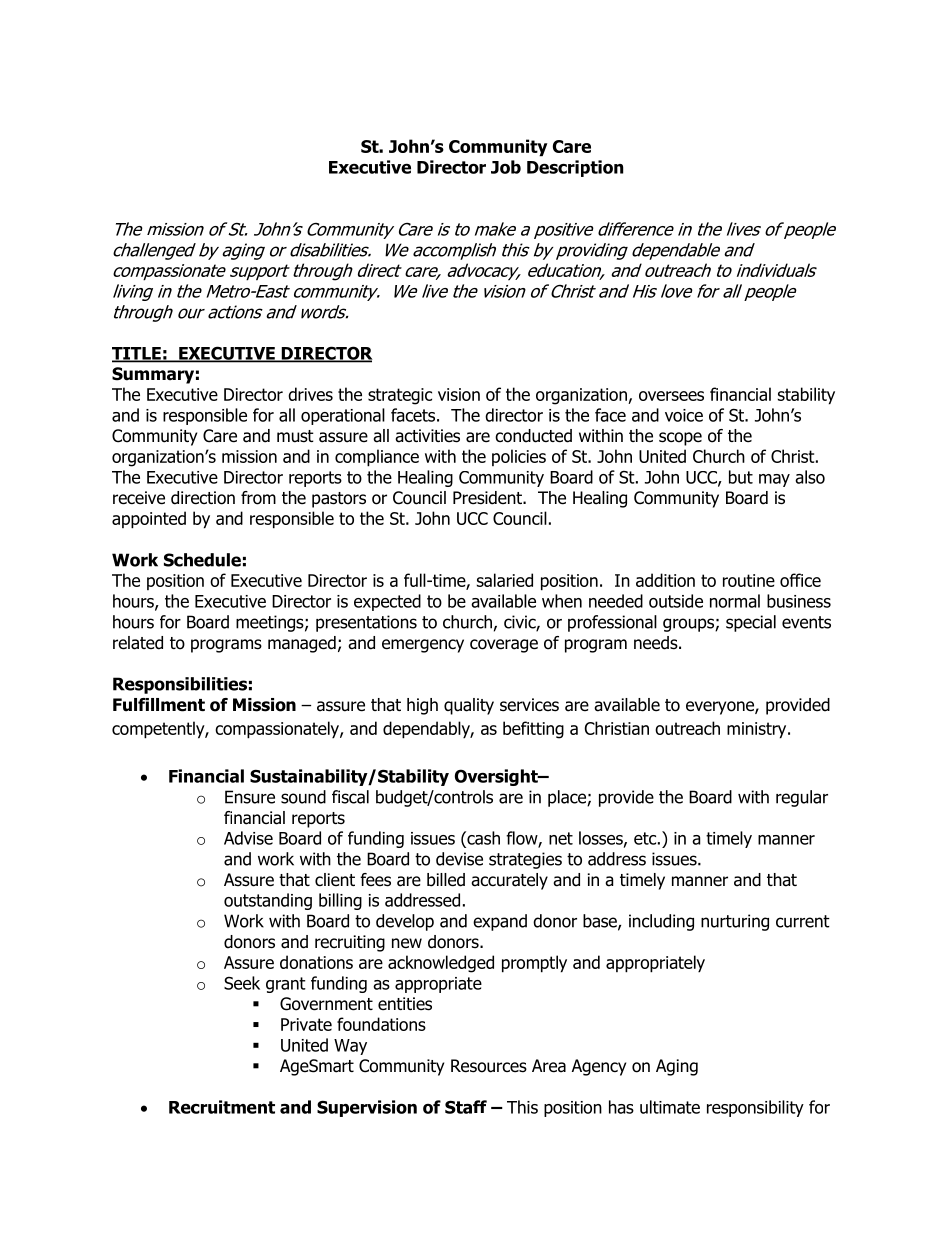 This screenshot has height=1233, width=952. I want to click on Description, so click(575, 168).
